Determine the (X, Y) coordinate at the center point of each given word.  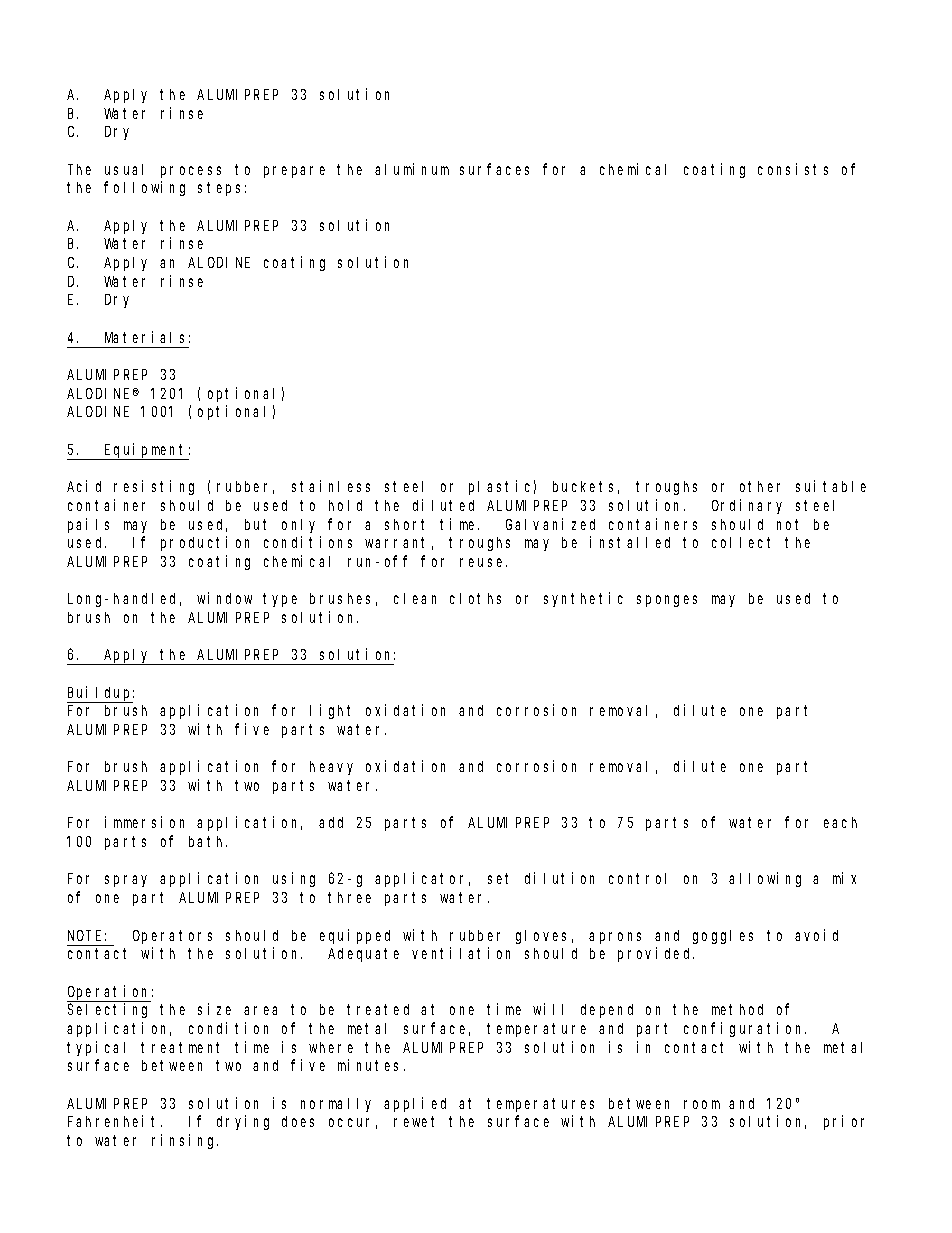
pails (88, 525)
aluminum (412, 169)
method (737, 1009)
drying (243, 1122)
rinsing (185, 1141)
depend (607, 1011)
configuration (745, 1029)
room (702, 1104)
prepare (294, 172)
